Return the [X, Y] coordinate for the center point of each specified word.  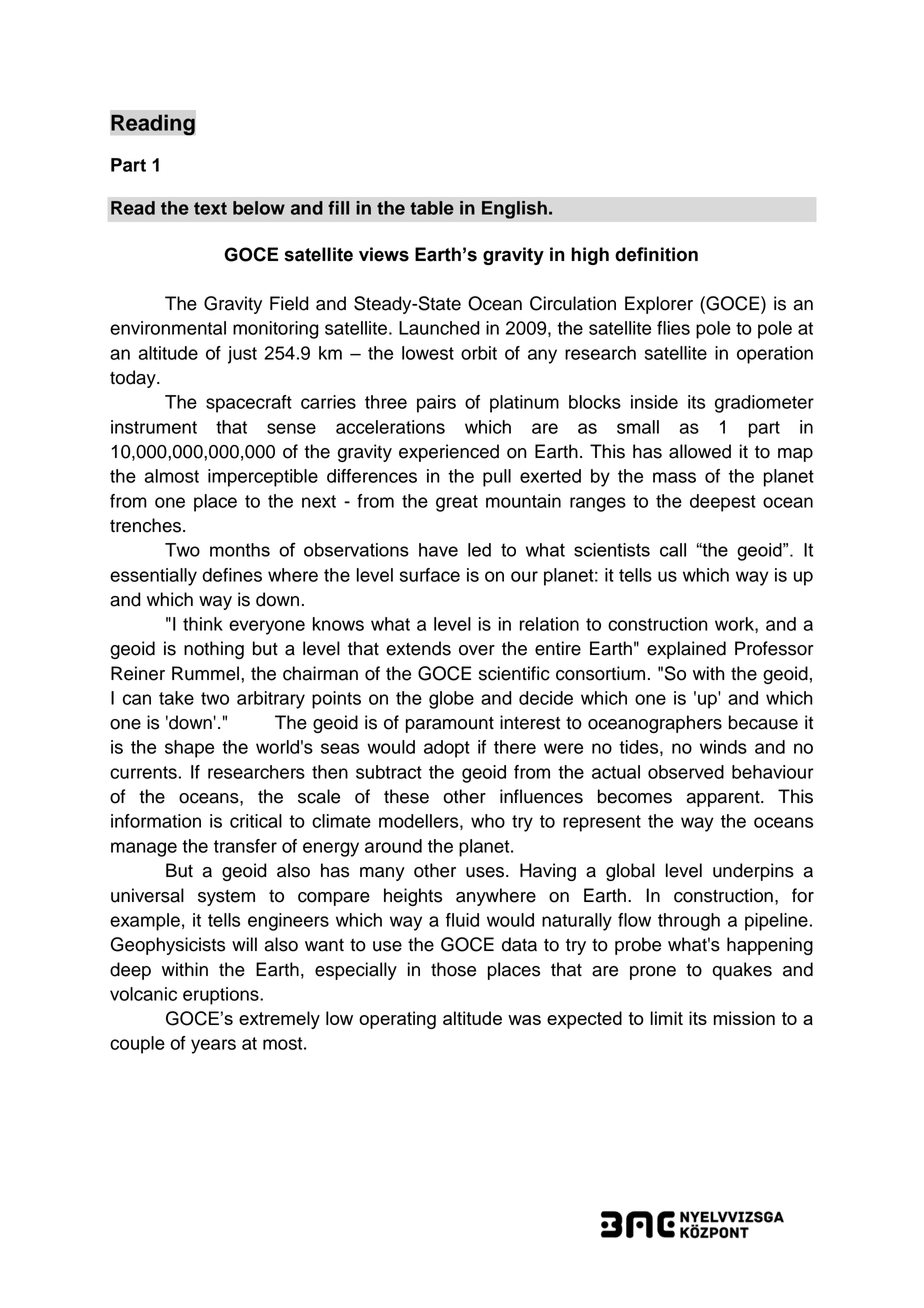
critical [256, 821]
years [213, 1046]
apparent [724, 798]
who [488, 821]
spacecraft [249, 404]
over [477, 650]
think [203, 624]
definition [656, 254]
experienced [449, 453]
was [524, 1020]
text [210, 208]
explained [686, 650]
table [432, 208]
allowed [700, 451]
